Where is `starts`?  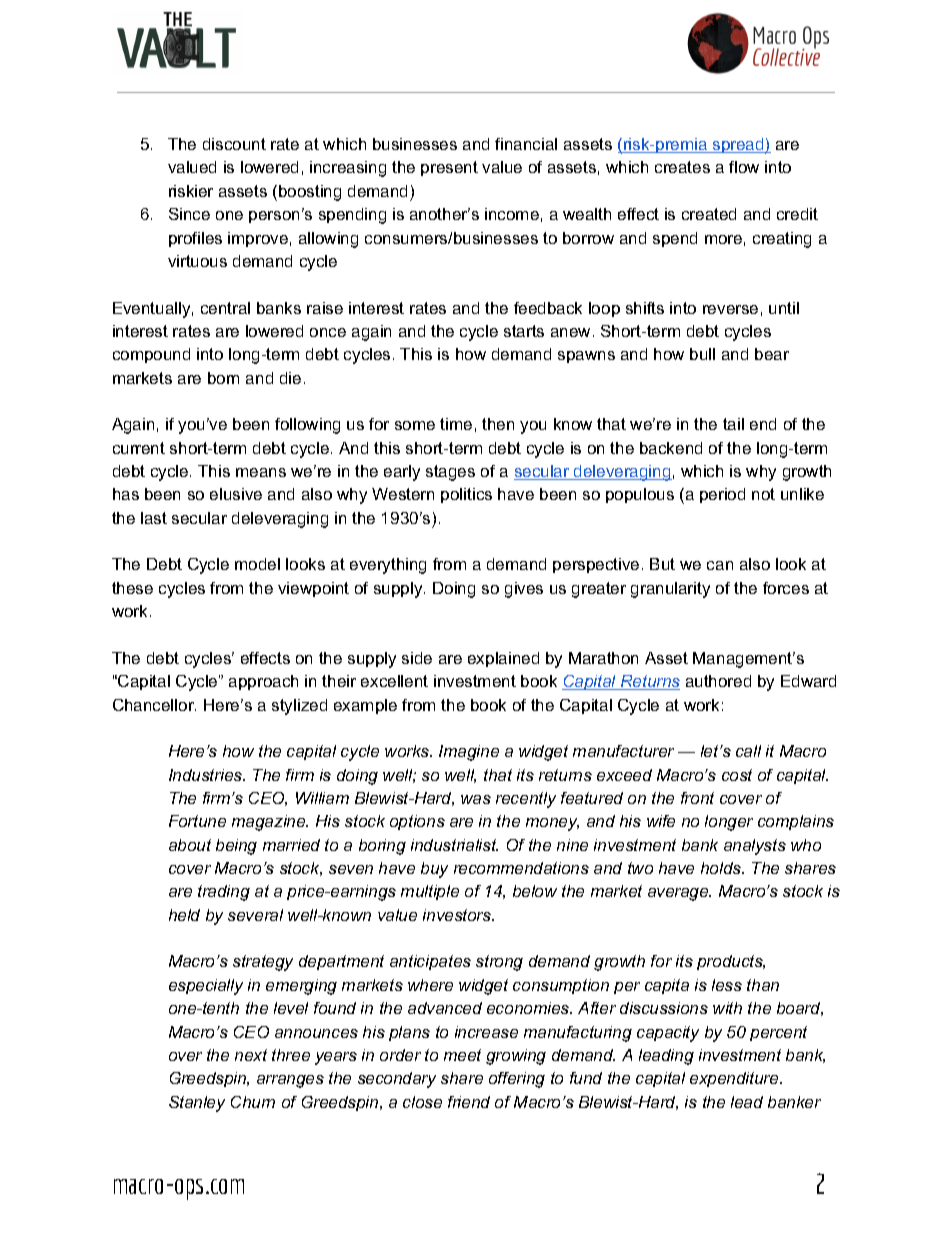
starts is located at coordinates (524, 331).
